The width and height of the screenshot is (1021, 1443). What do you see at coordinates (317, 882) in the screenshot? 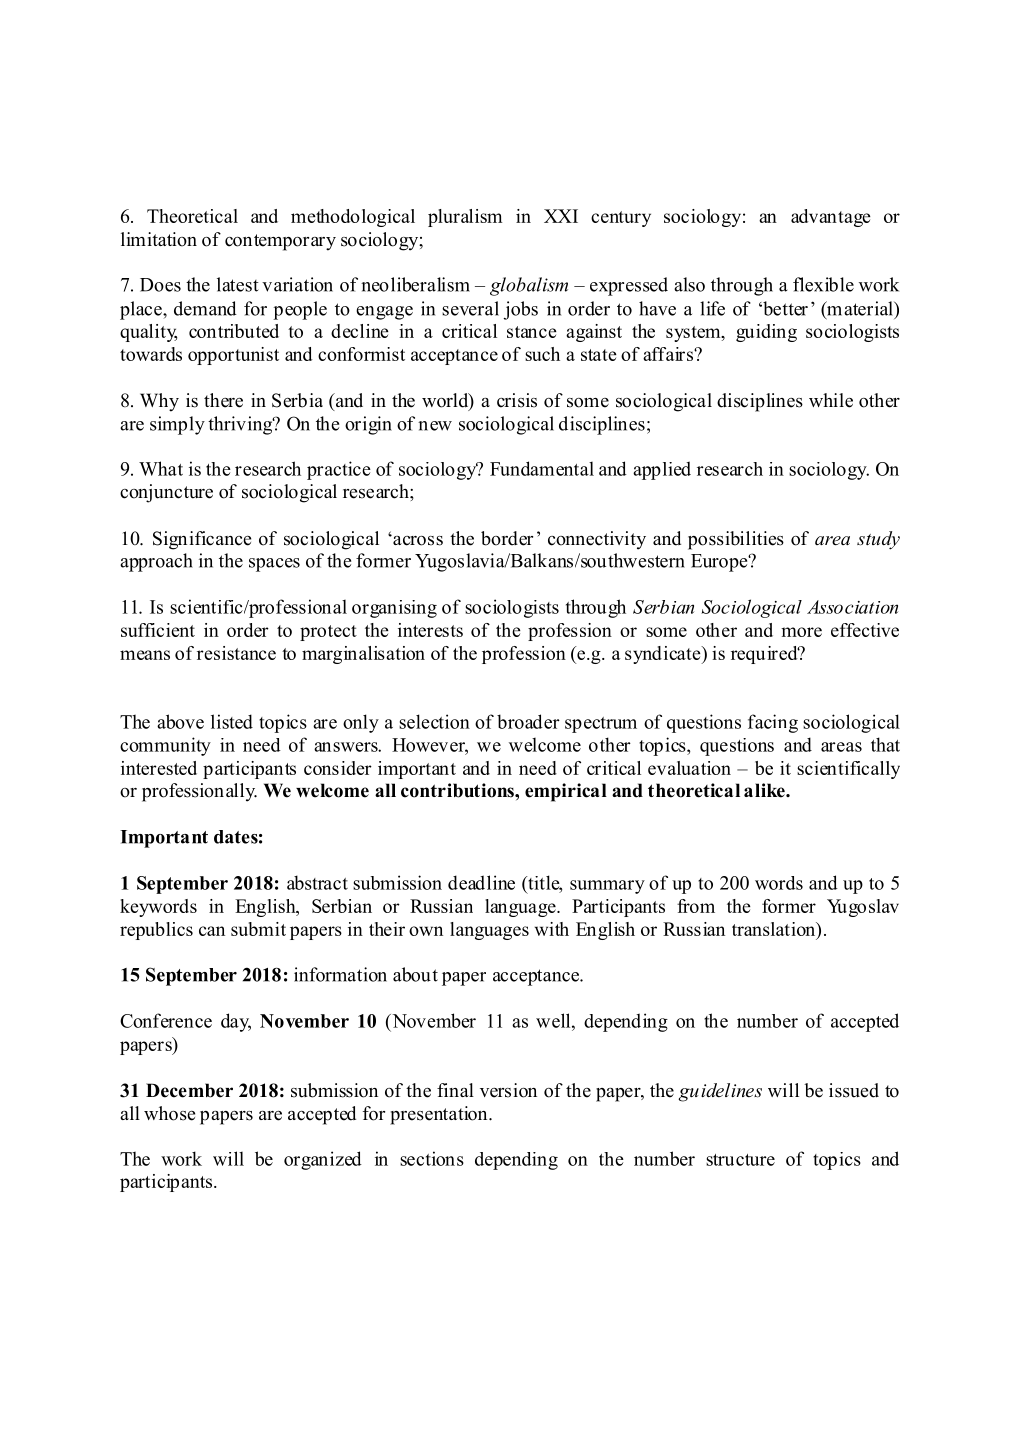
I see `abstract` at bounding box center [317, 882].
